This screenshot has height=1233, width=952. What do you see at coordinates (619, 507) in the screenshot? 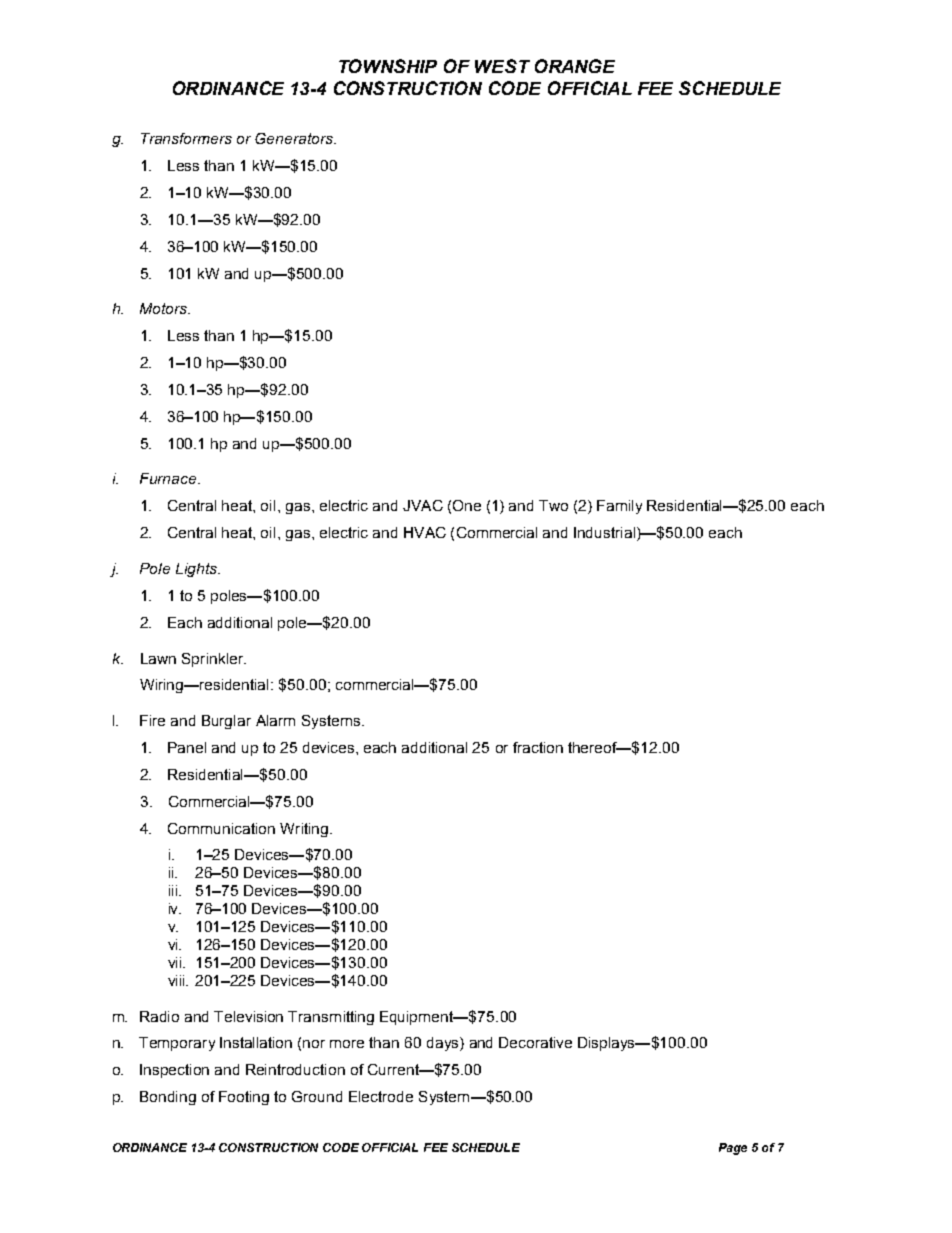
I see `Family` at bounding box center [619, 507].
